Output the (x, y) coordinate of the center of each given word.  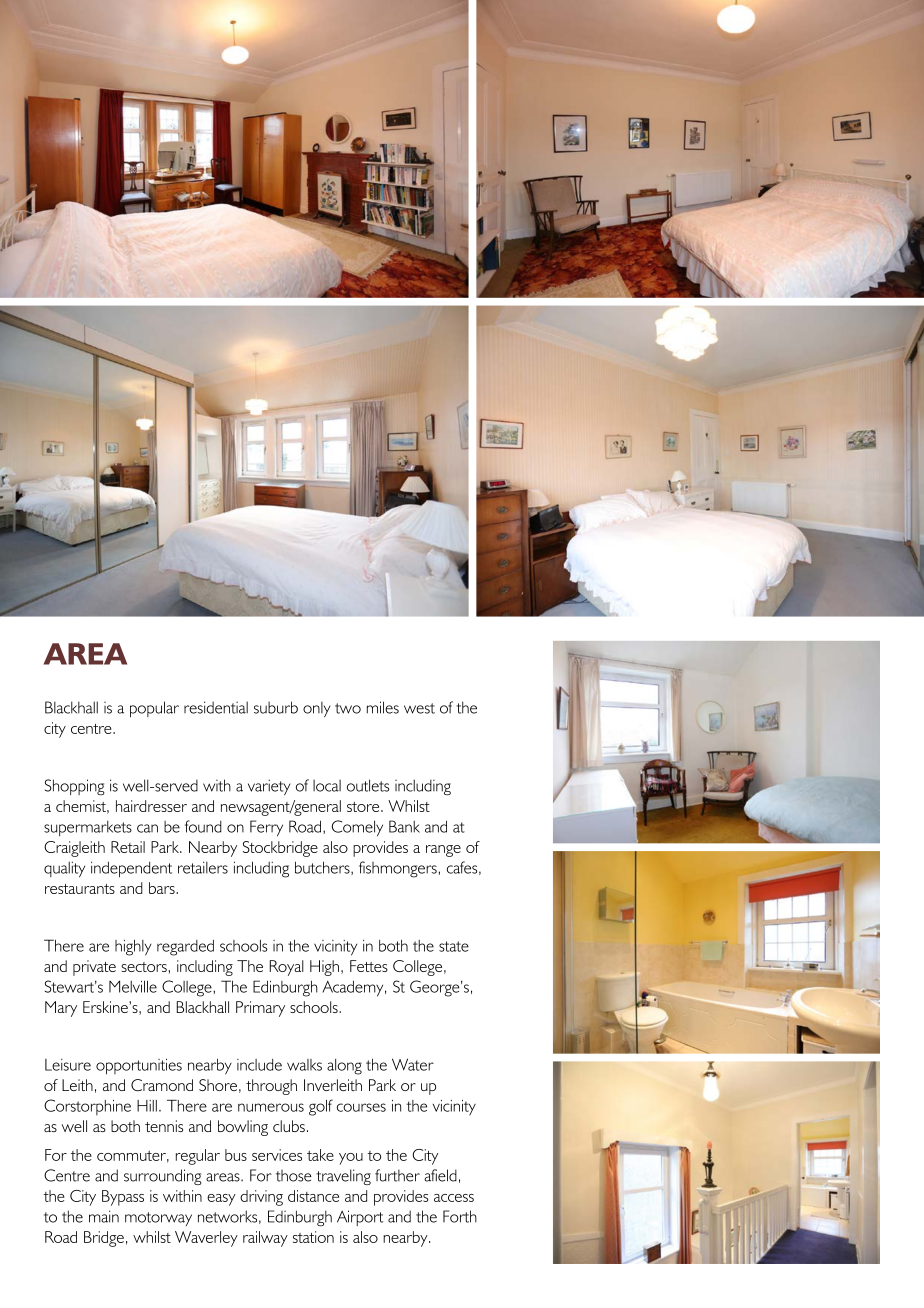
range (443, 851)
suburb (276, 707)
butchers (323, 868)
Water (413, 1064)
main (104, 1216)
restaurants (80, 889)
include (259, 1065)
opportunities (139, 1066)
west (419, 708)
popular (154, 709)
